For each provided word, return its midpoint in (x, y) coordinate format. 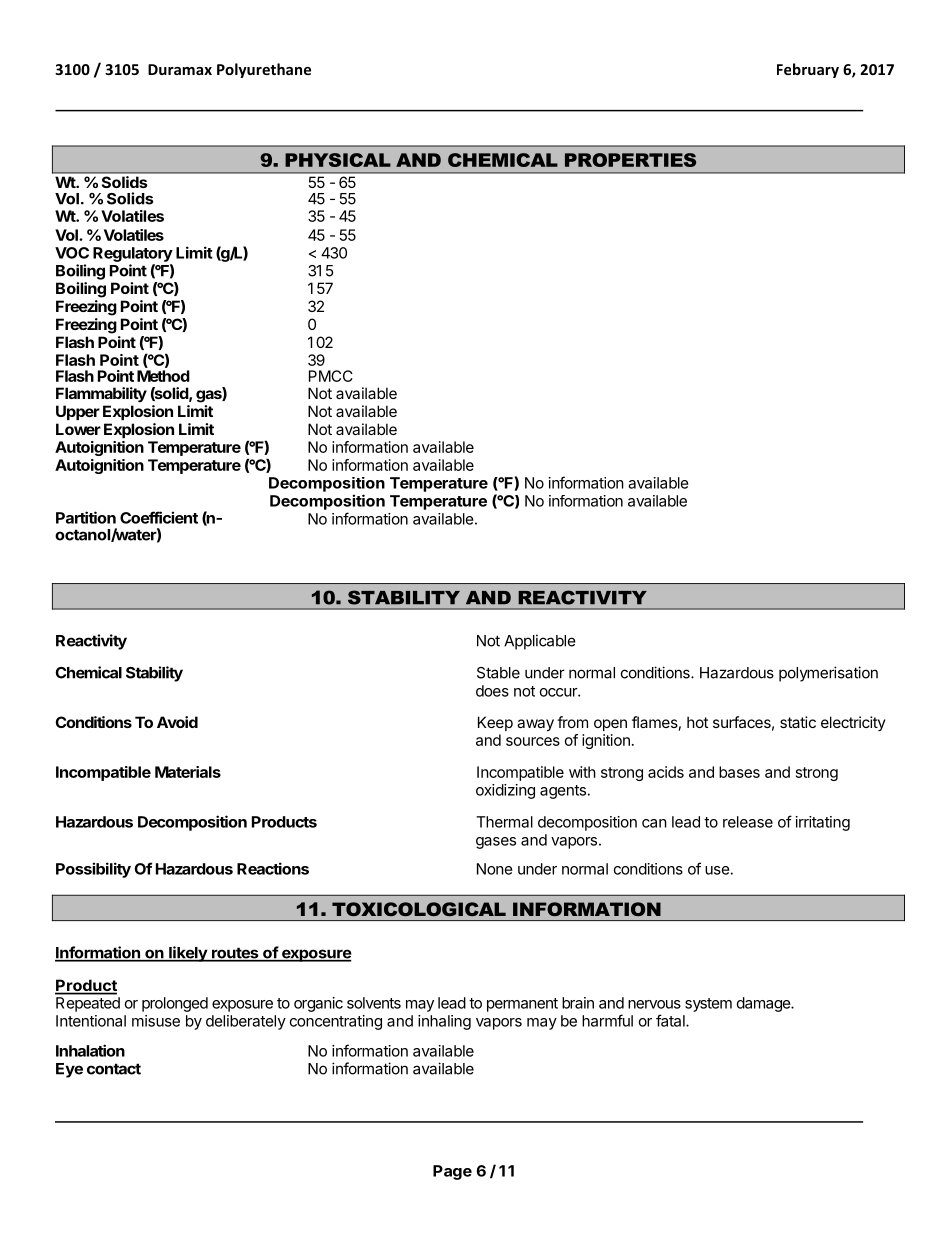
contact (114, 1069)
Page (452, 1172)
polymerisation (828, 674)
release (748, 822)
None (495, 869)
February (808, 70)
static (798, 722)
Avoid (177, 722)
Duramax (180, 69)
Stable (498, 673)
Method (163, 376)
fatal (671, 1020)
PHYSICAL (338, 160)
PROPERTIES (630, 160)
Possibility (93, 870)
